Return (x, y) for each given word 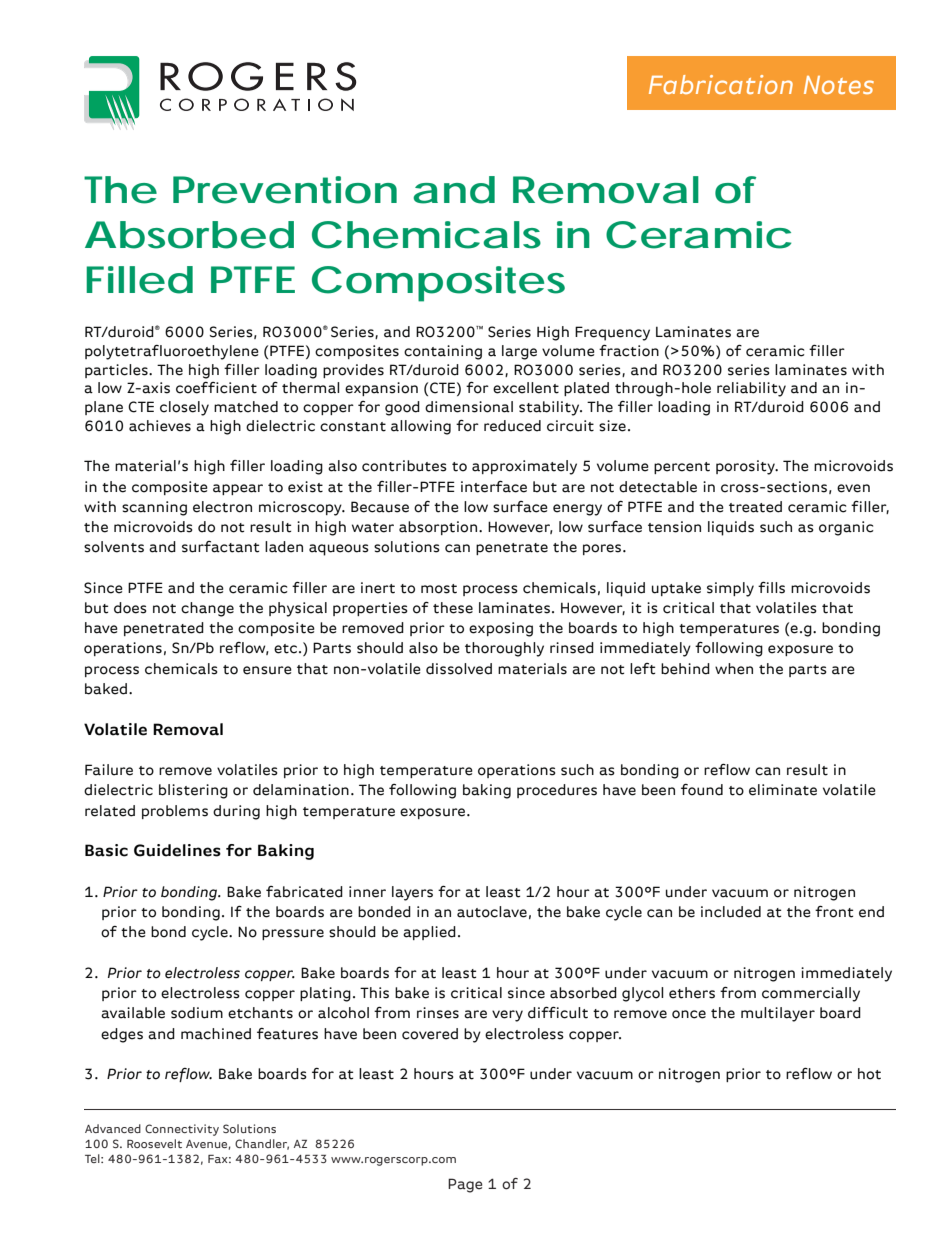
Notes (839, 85)
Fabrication (721, 84)
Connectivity (182, 1130)
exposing (501, 629)
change (207, 609)
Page (465, 1185)
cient (238, 388)
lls (778, 588)
